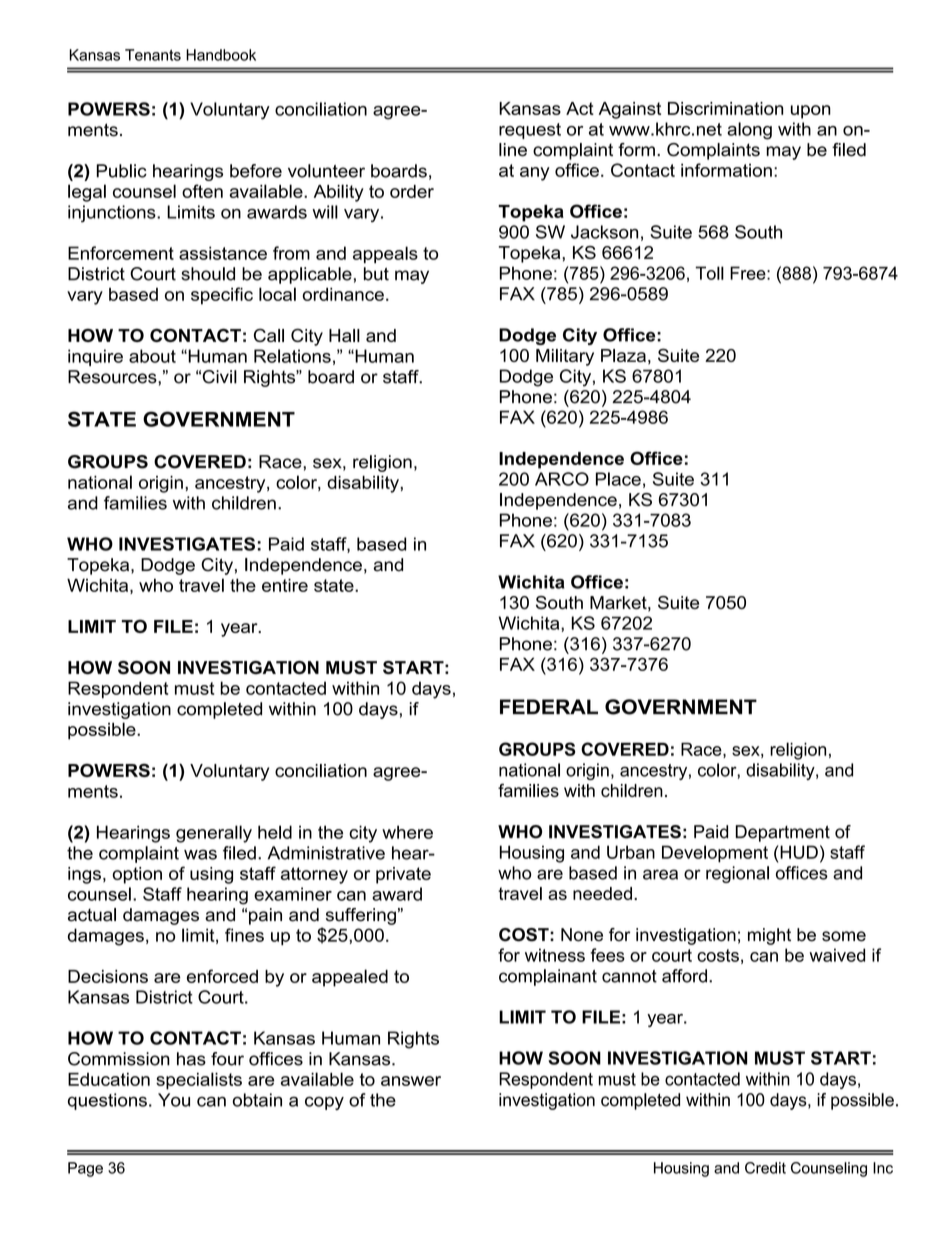  What do you see at coordinates (153, 55) in the page?
I see `Tenants` at bounding box center [153, 55].
